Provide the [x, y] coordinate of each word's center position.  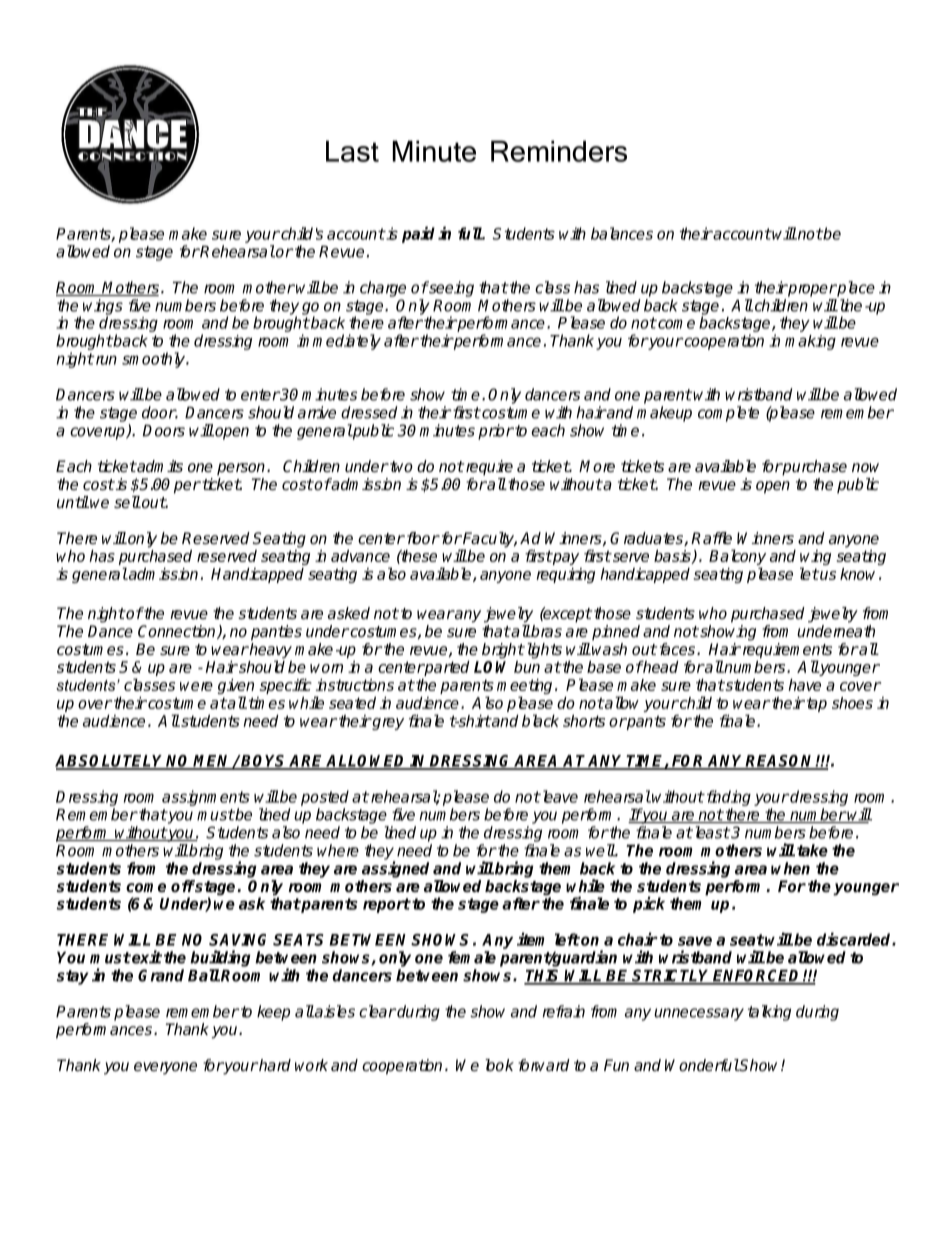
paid [418, 234]
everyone [165, 1068]
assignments [206, 798]
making [810, 342]
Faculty [489, 541]
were [196, 686]
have [804, 685]
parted [446, 668]
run [105, 360]
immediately [339, 342]
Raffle [711, 538]
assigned [395, 869]
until [73, 502]
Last [352, 151]
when [790, 868]
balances [622, 233]
